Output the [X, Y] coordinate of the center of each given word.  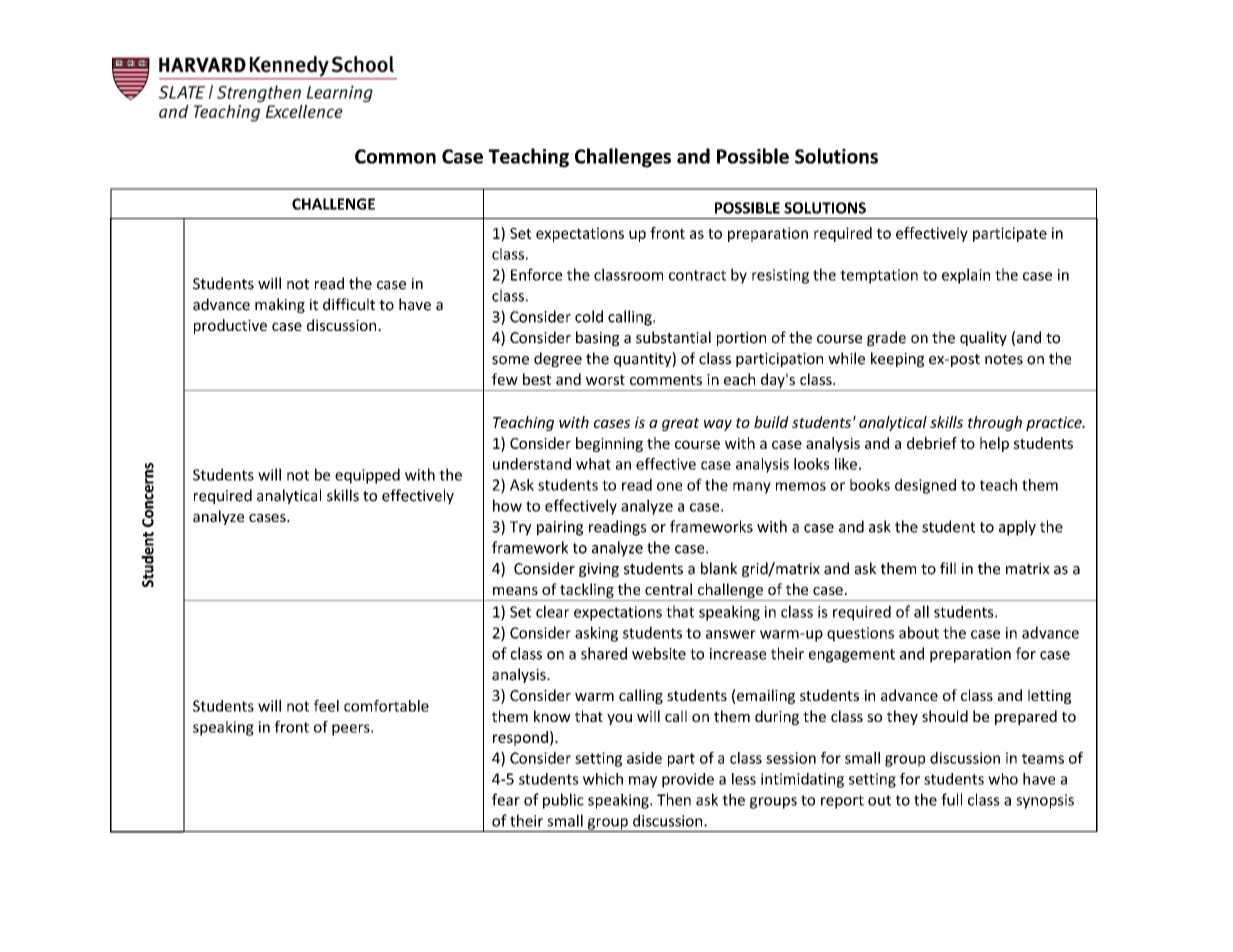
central [668, 589]
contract [697, 275]
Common [395, 156]
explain [966, 276]
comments [666, 380]
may [643, 782]
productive [230, 326]
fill [948, 568]
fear [506, 799]
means [515, 591]
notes [1004, 359]
